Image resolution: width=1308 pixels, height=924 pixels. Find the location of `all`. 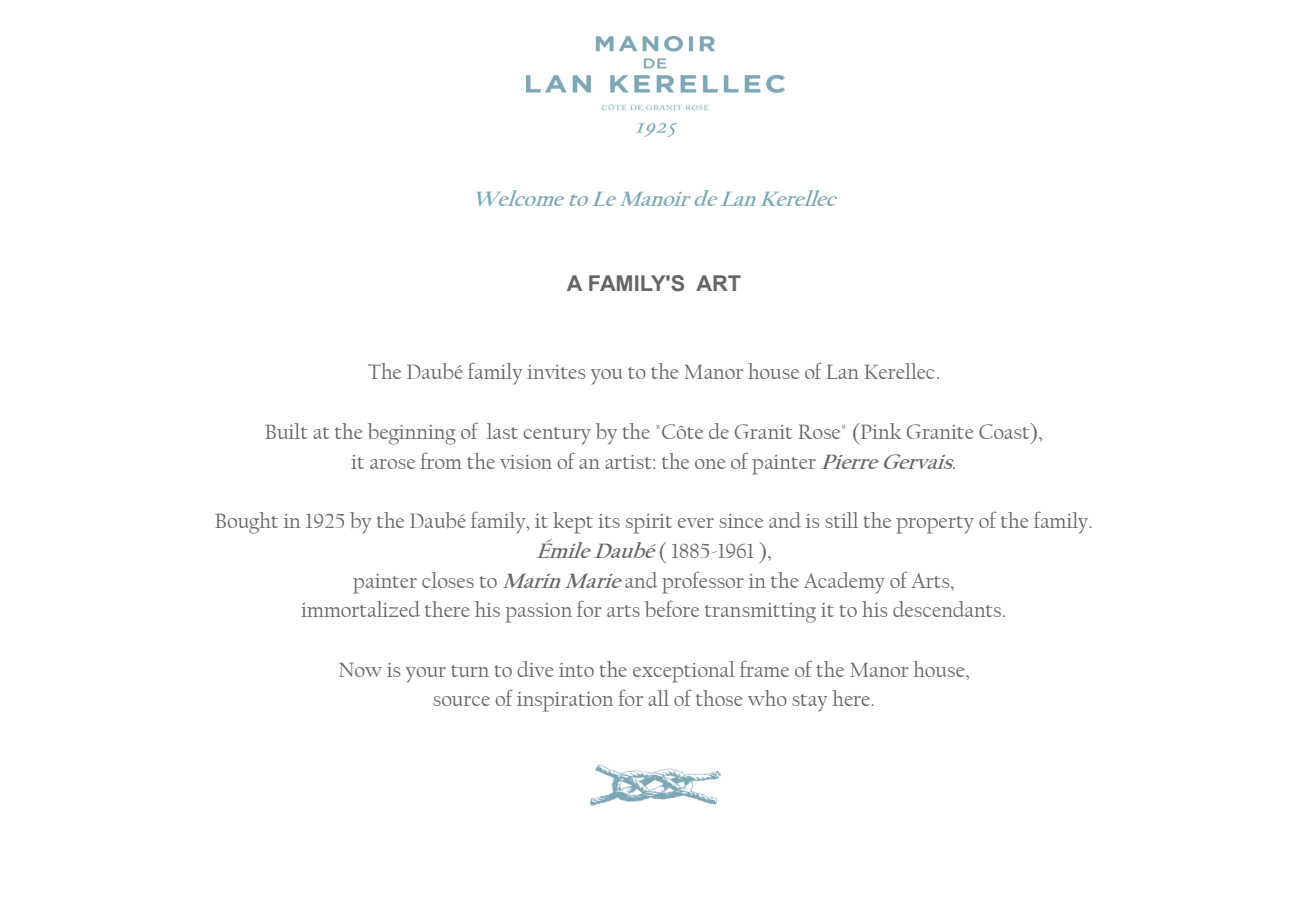

all is located at coordinates (658, 698).
